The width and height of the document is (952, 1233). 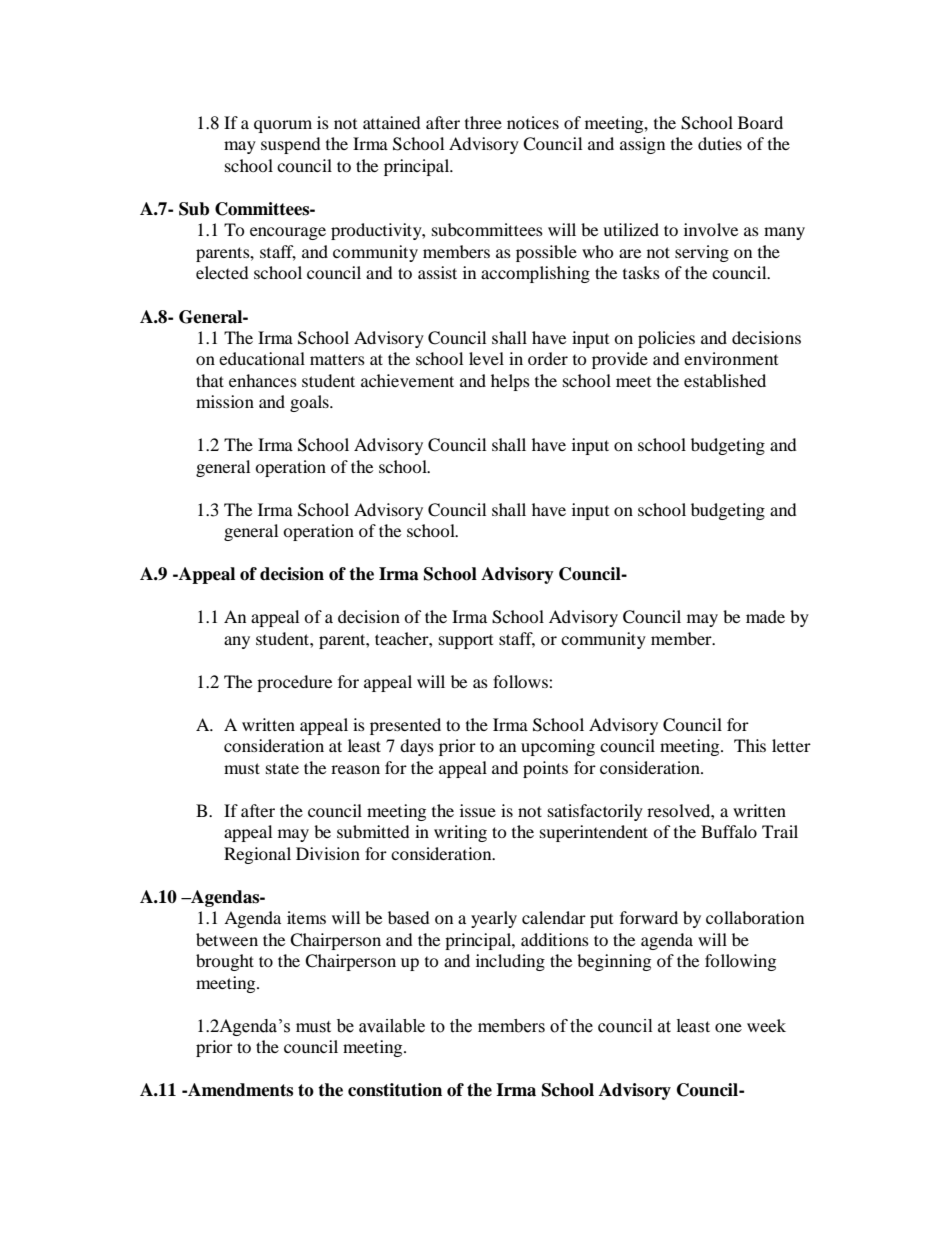 I want to click on three, so click(x=483, y=122).
